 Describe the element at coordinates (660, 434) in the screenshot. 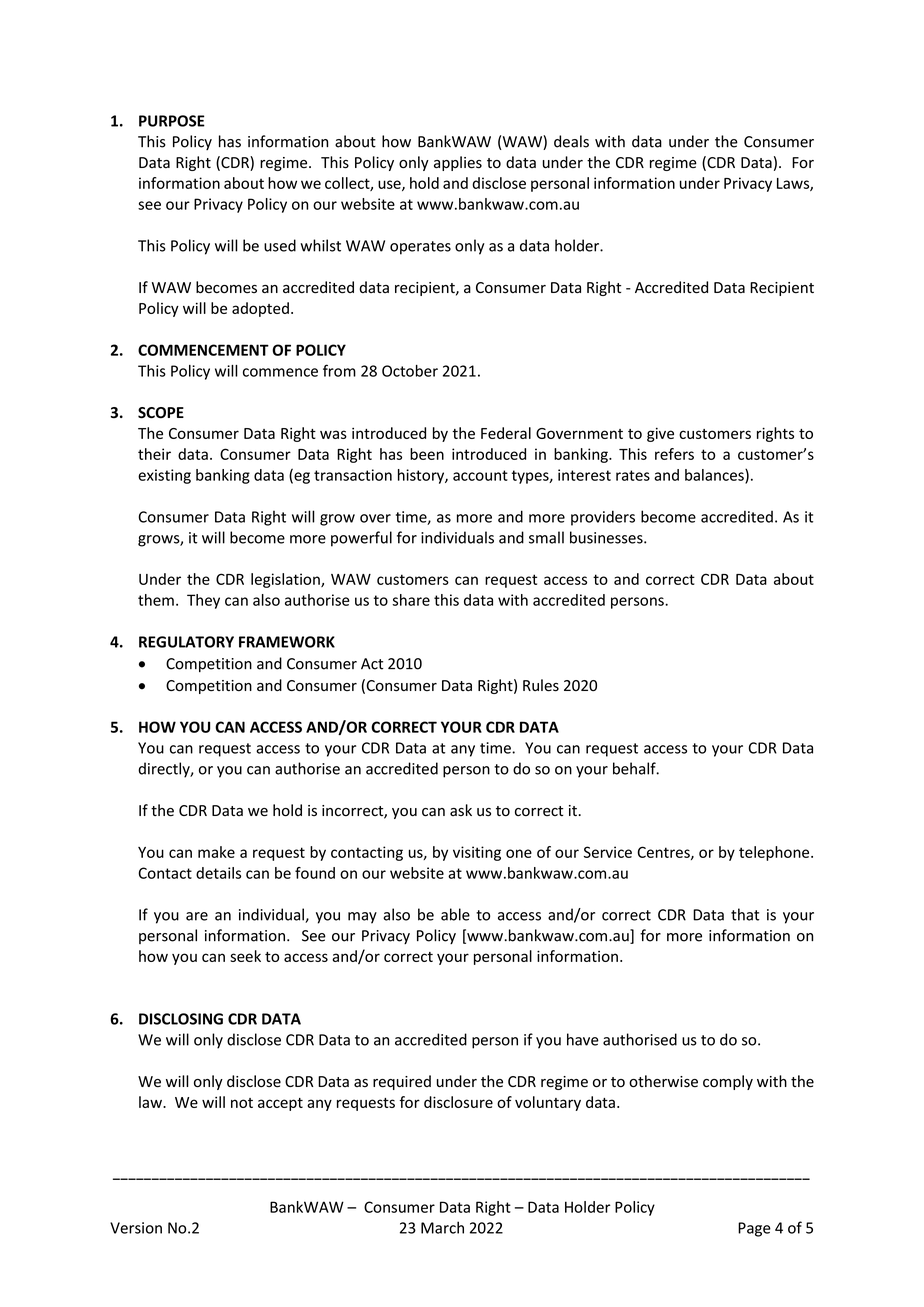

I see `give` at that location.
